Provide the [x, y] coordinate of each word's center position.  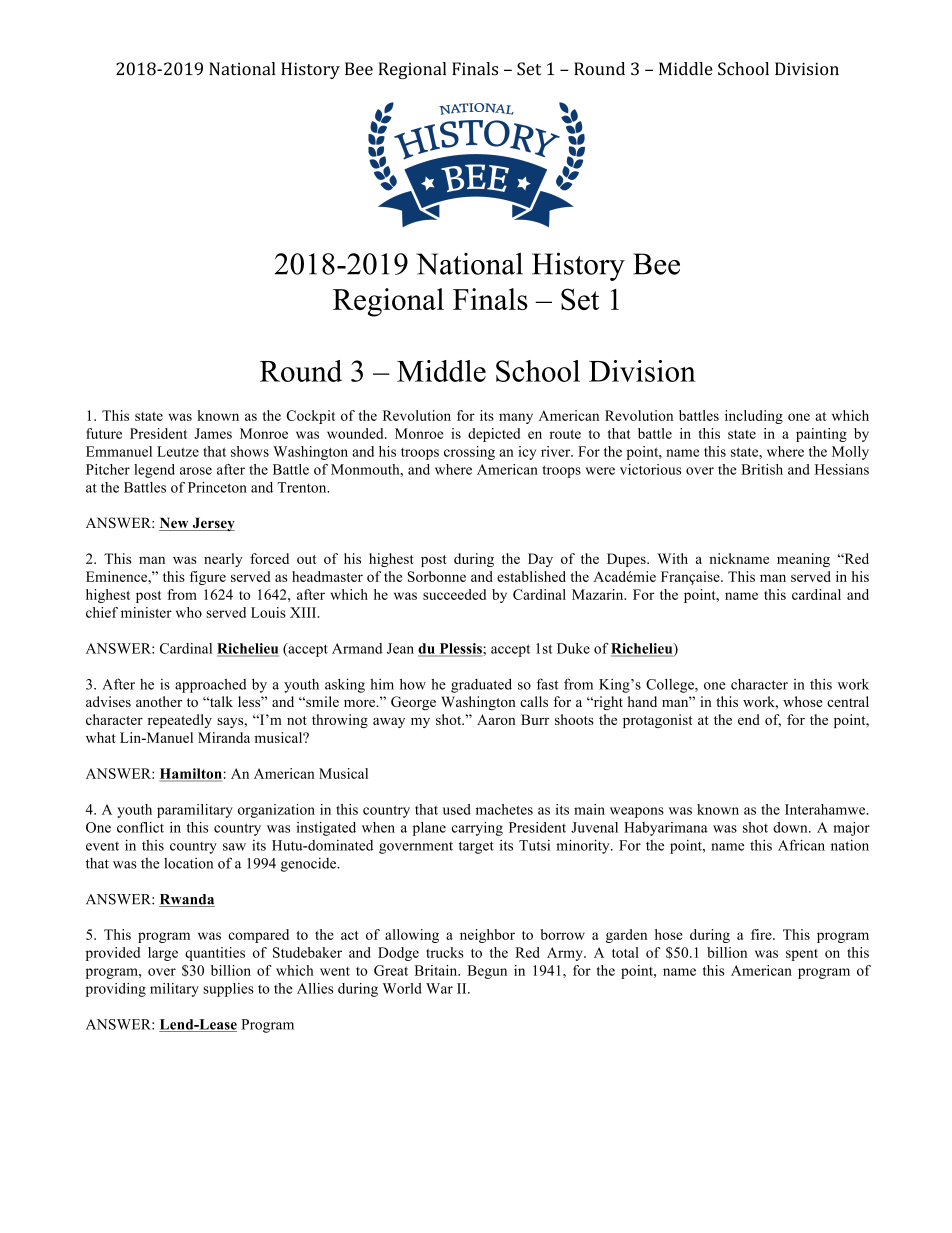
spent [802, 955]
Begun [487, 972]
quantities [215, 954]
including [754, 417]
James [213, 433]
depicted [494, 435]
